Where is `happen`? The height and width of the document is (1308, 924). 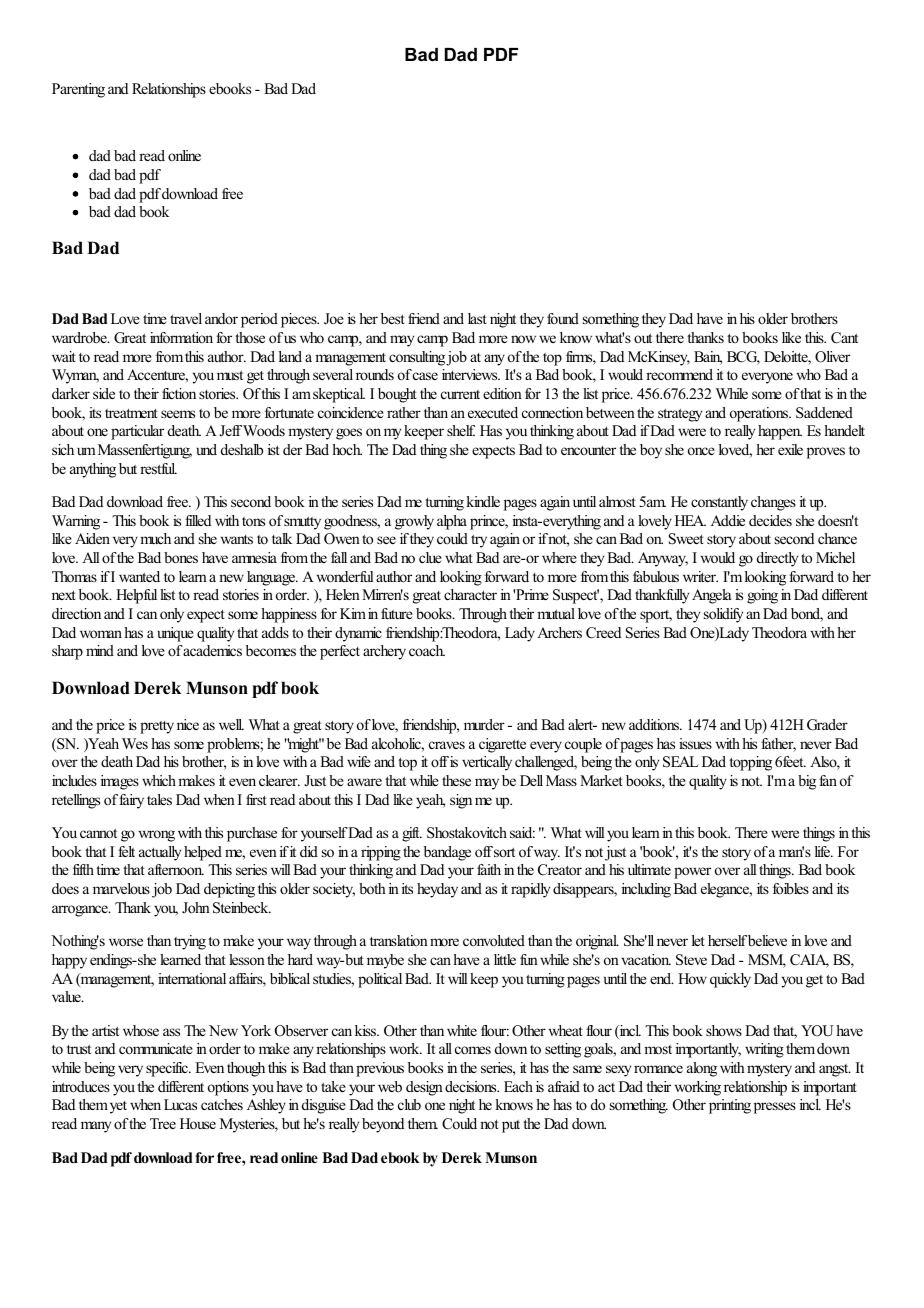
happen is located at coordinates (780, 432).
